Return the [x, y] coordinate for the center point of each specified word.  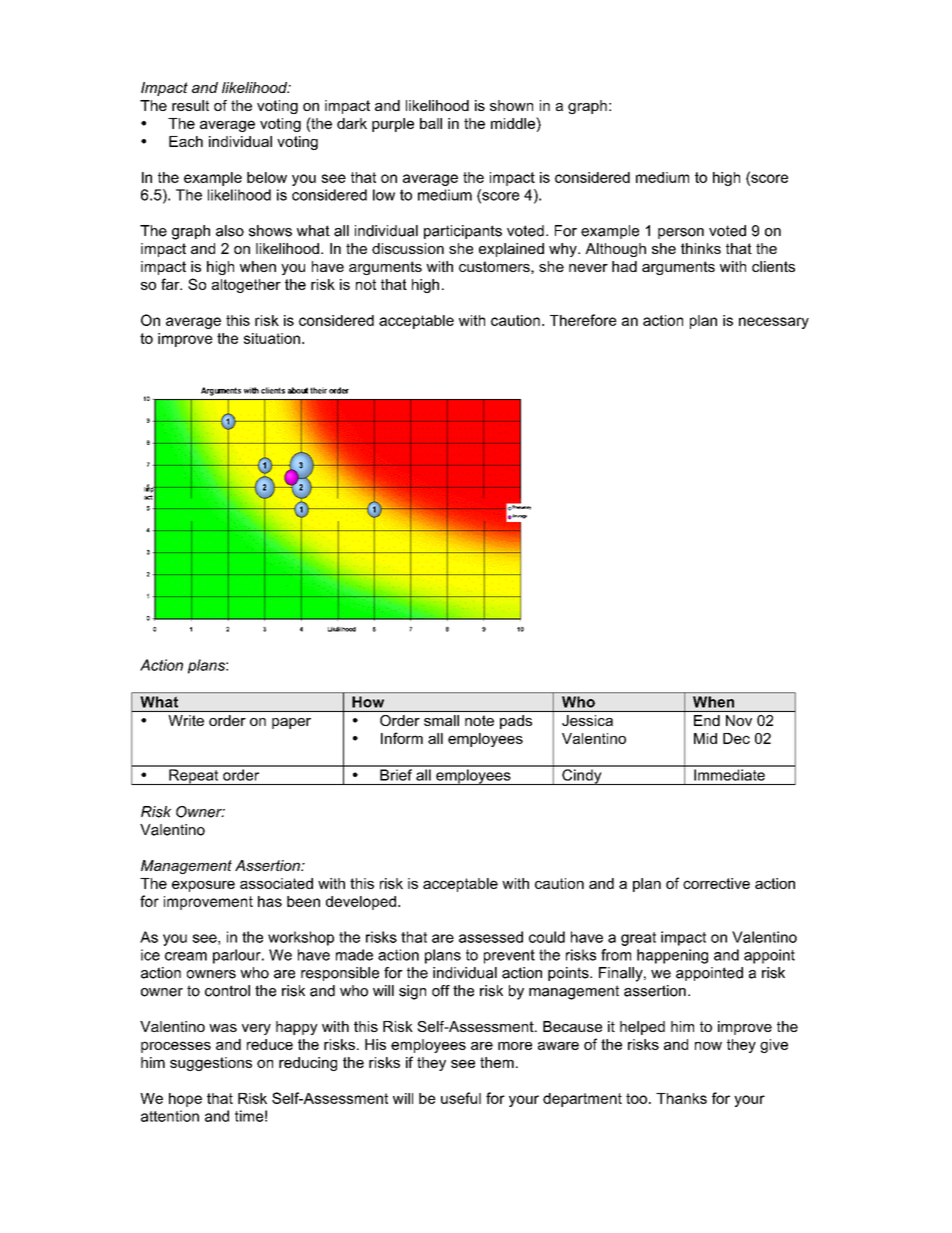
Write [186, 720]
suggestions [211, 1064]
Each [186, 141]
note [479, 720]
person [681, 233]
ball [431, 123]
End [707, 720]
